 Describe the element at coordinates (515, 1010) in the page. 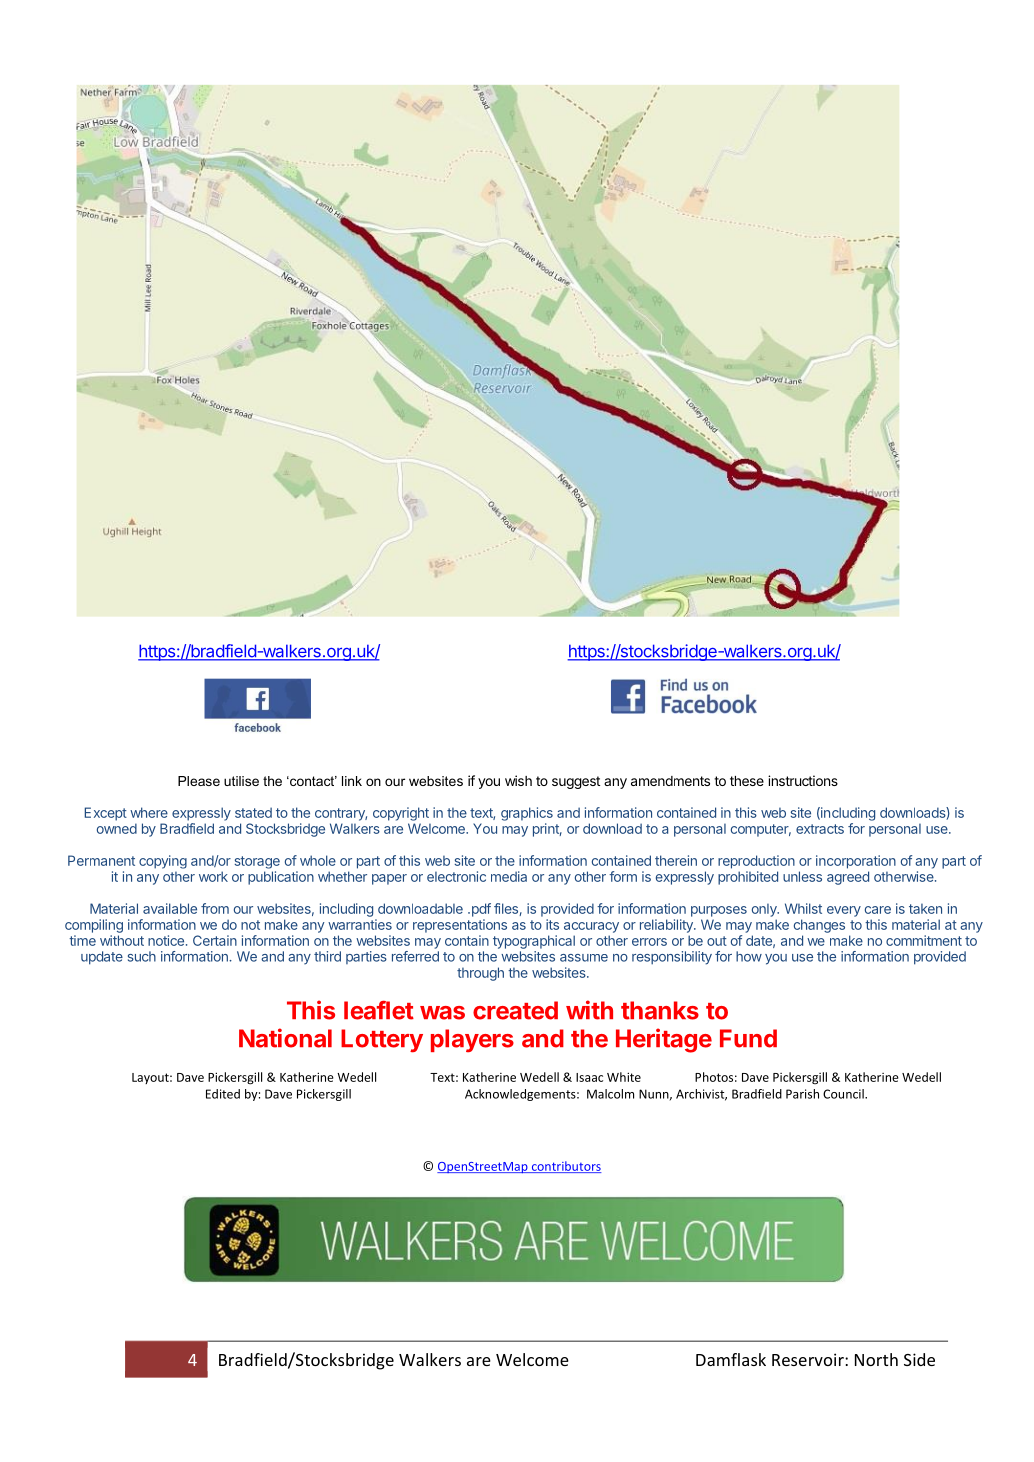

I see `created` at that location.
